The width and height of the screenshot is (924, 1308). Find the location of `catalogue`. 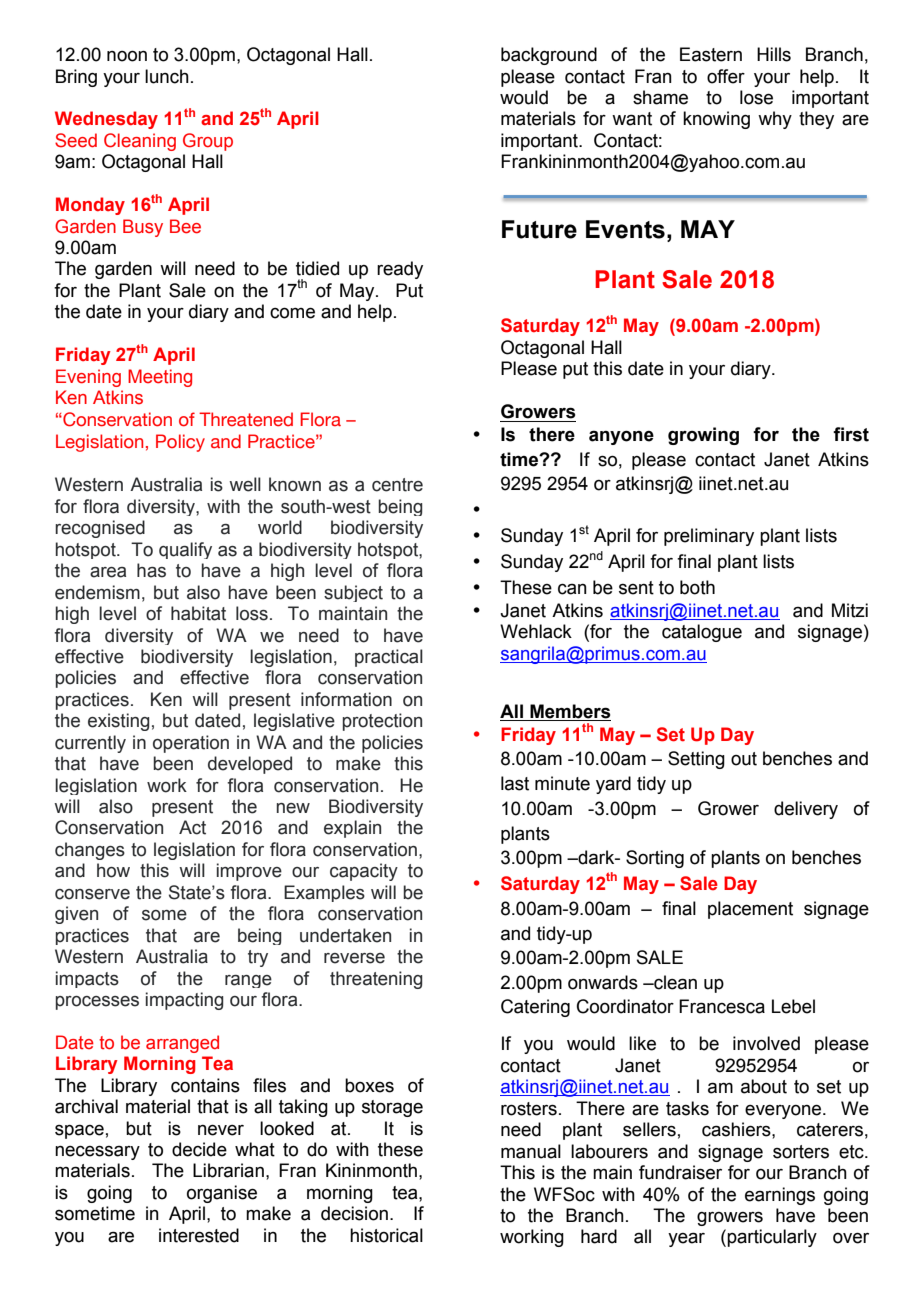

catalogue is located at coordinates (702, 633).
